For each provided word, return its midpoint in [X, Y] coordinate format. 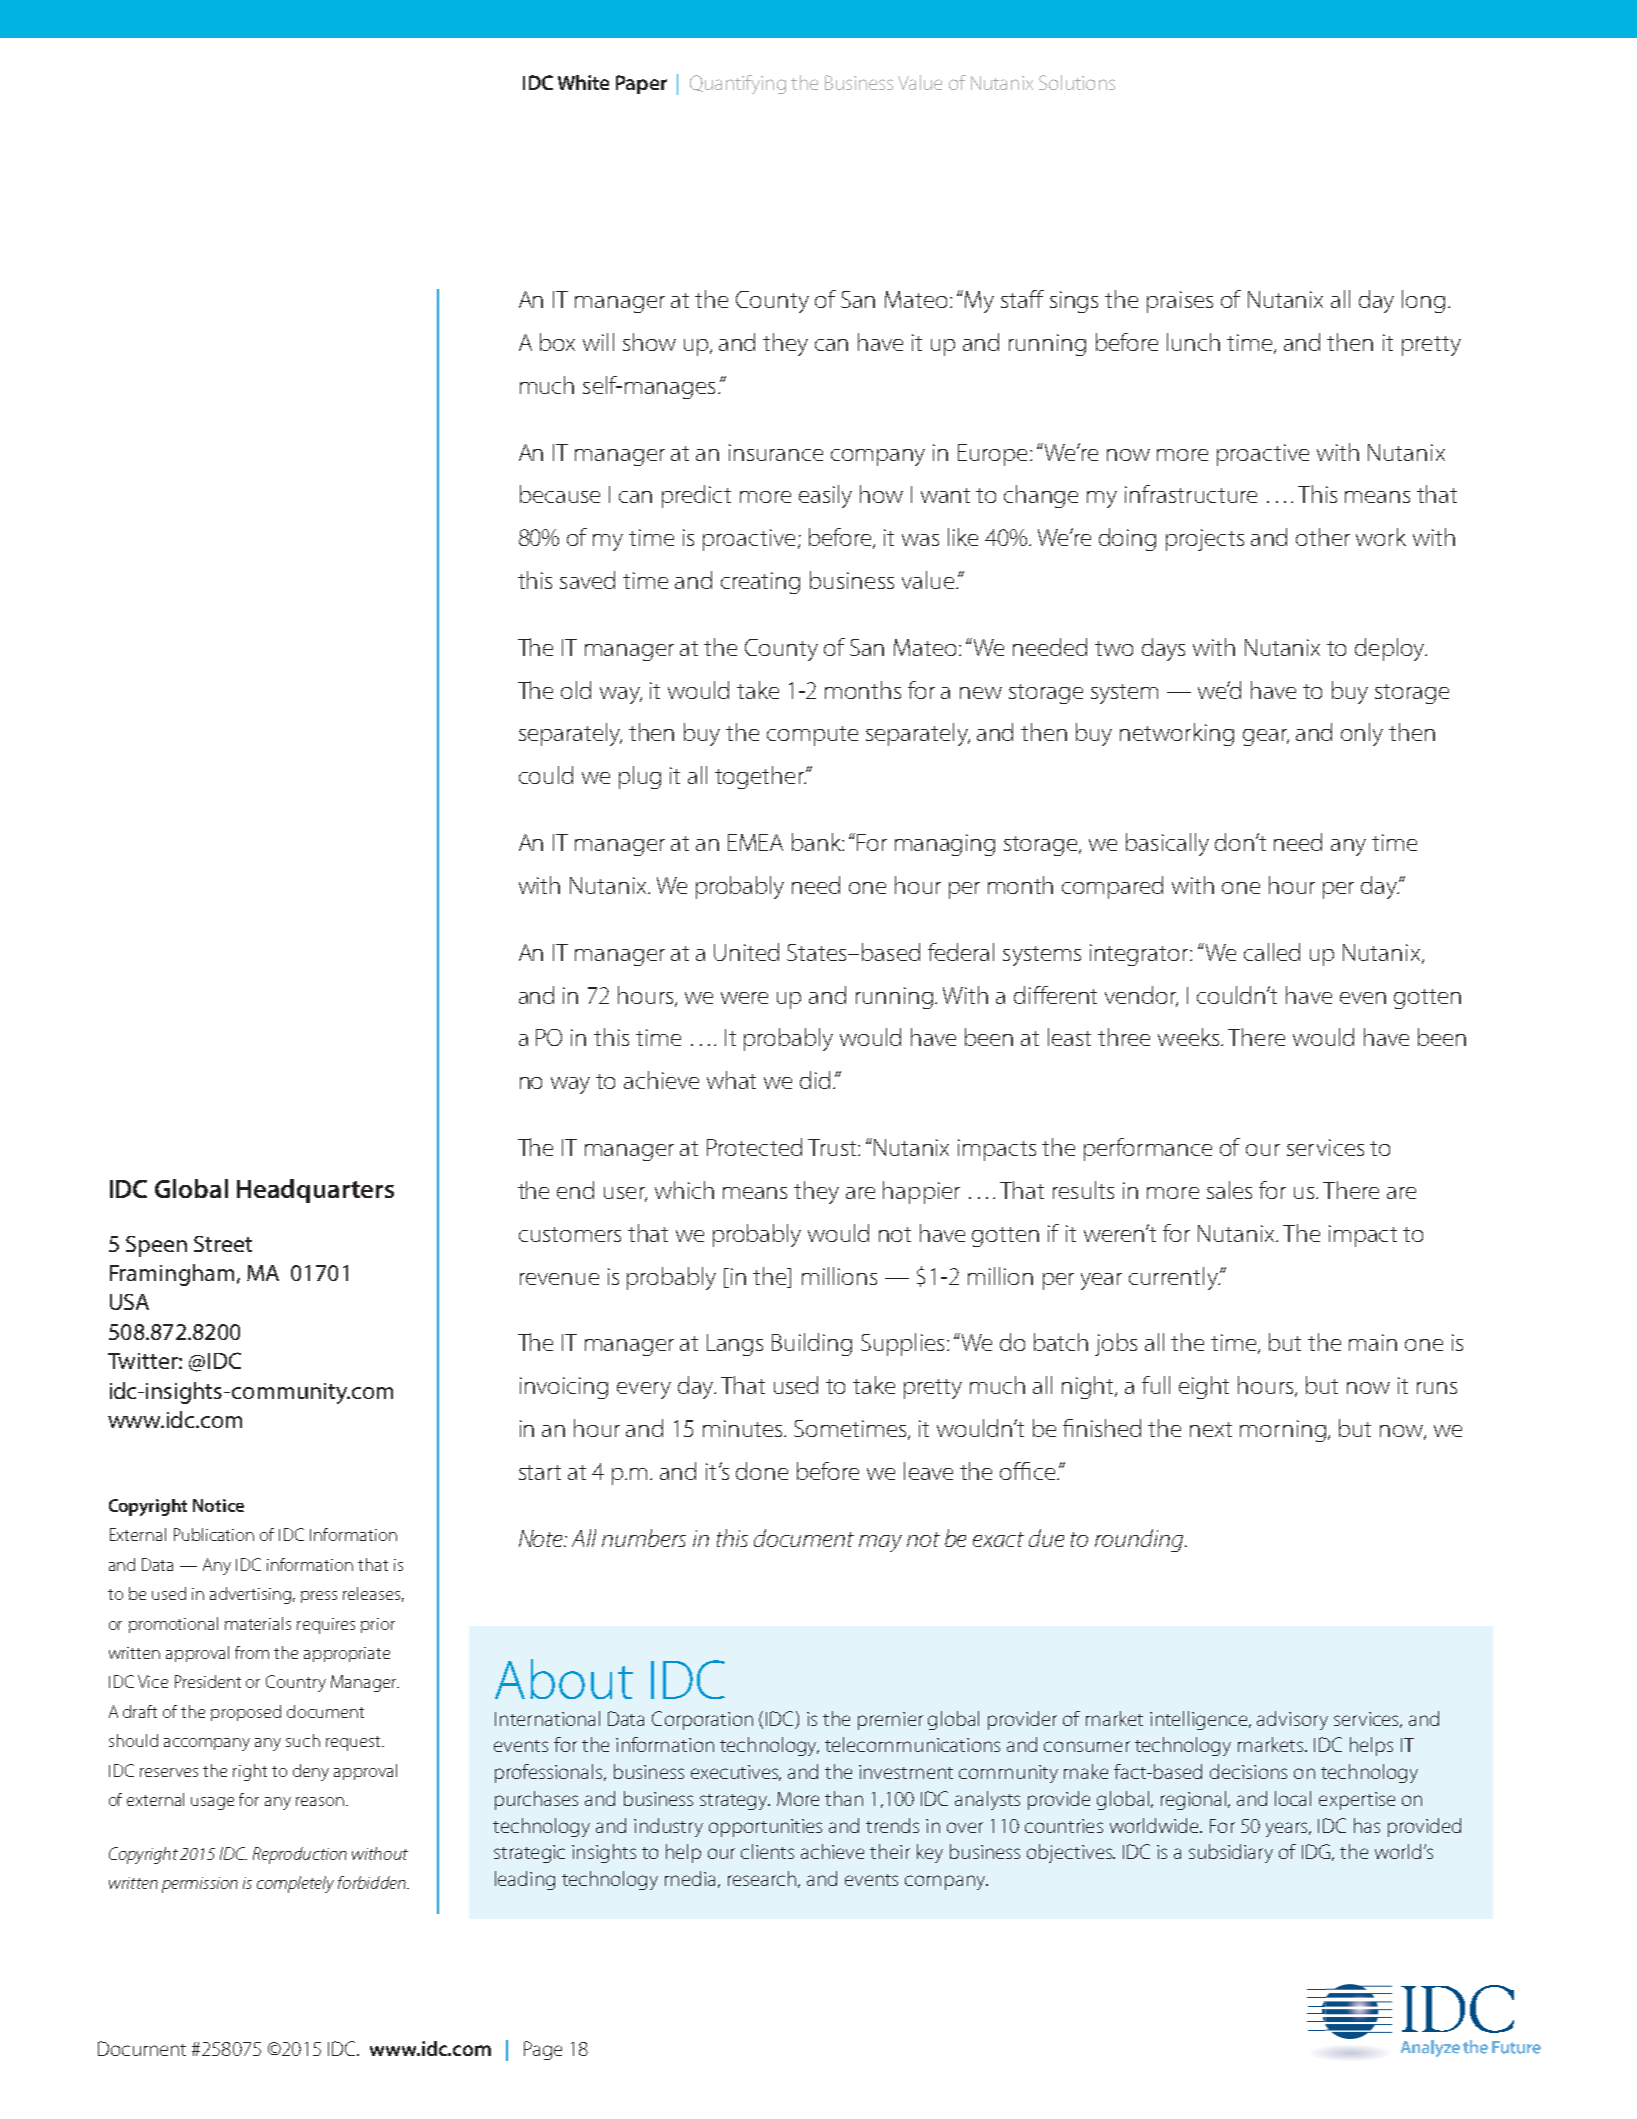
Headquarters [315, 1191]
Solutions [1077, 82]
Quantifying [738, 84]
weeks [1190, 1037]
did [815, 1080]
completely [295, 1884]
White [583, 82]
